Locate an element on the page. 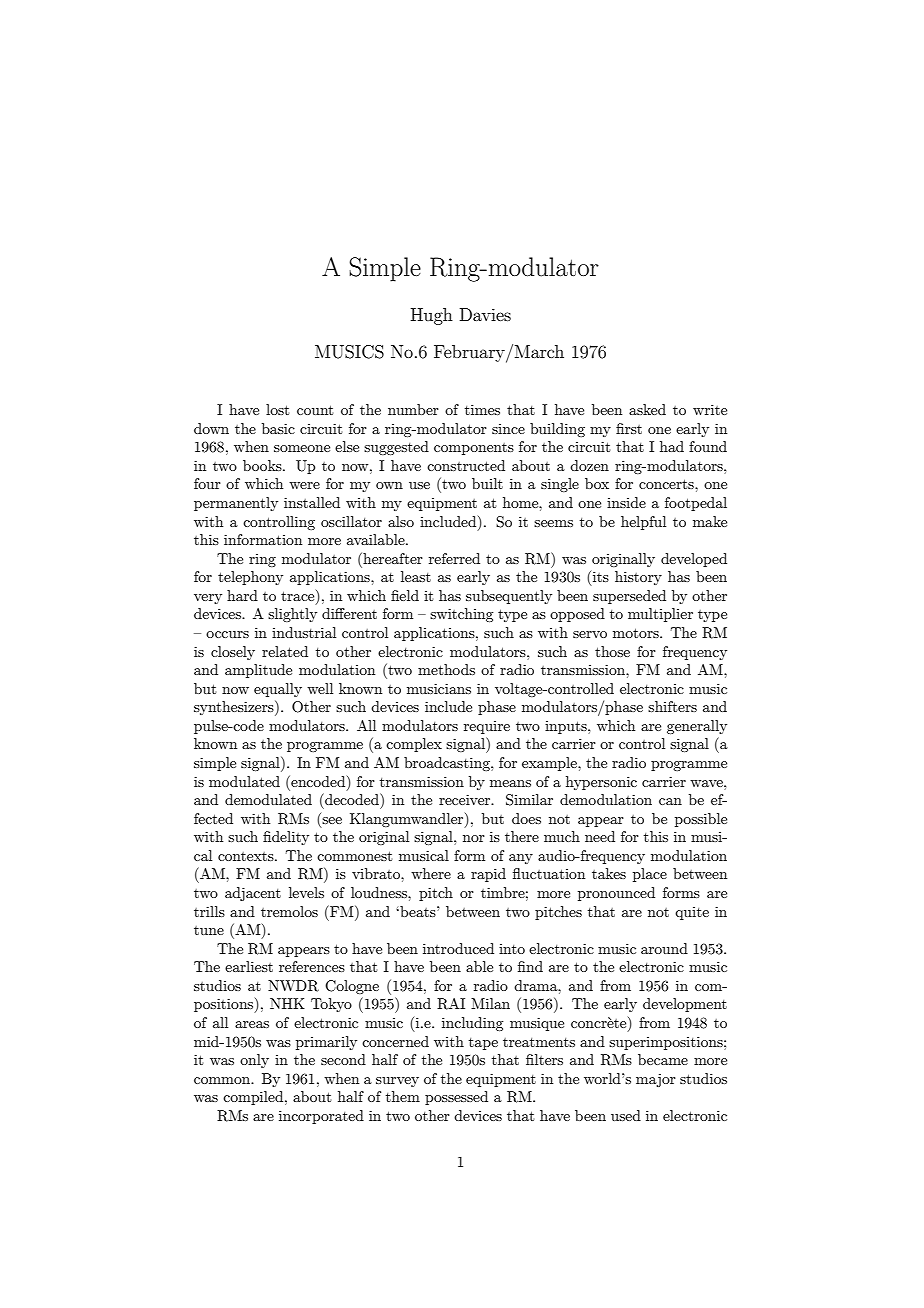  Hugh is located at coordinates (432, 316).
